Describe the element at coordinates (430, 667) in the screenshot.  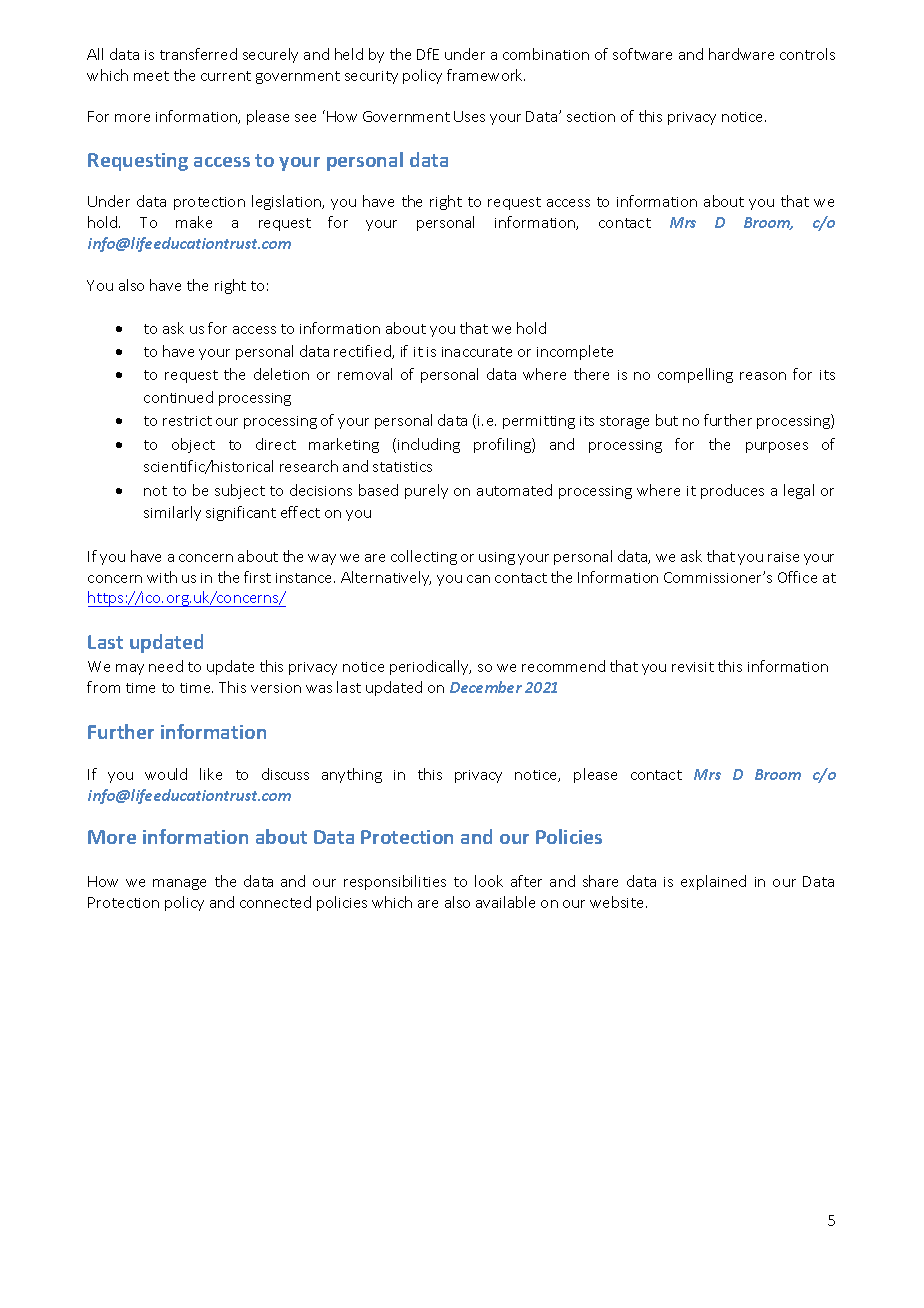
I see `periodically` at that location.
